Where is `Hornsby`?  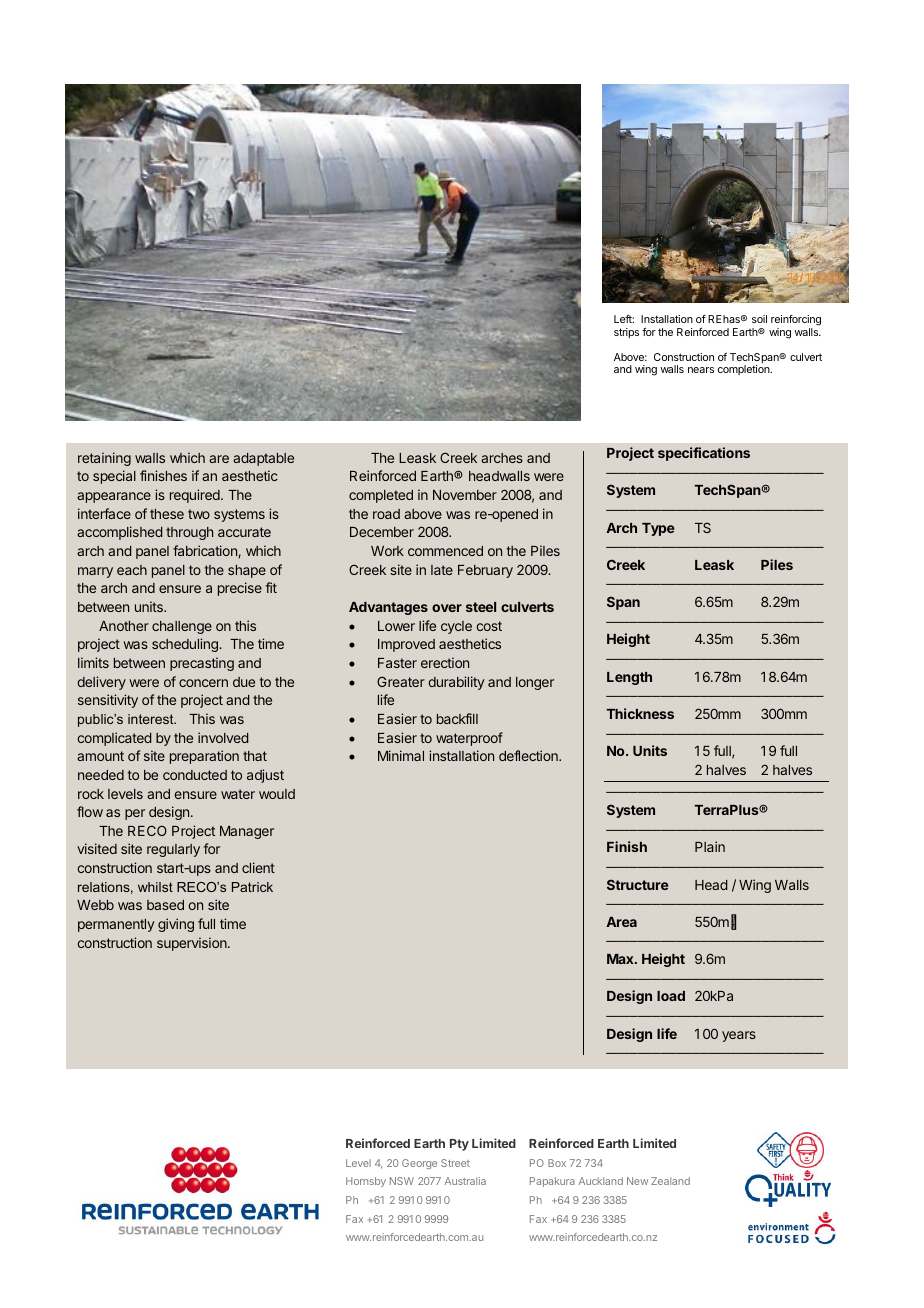 Hornsby is located at coordinates (366, 1182).
